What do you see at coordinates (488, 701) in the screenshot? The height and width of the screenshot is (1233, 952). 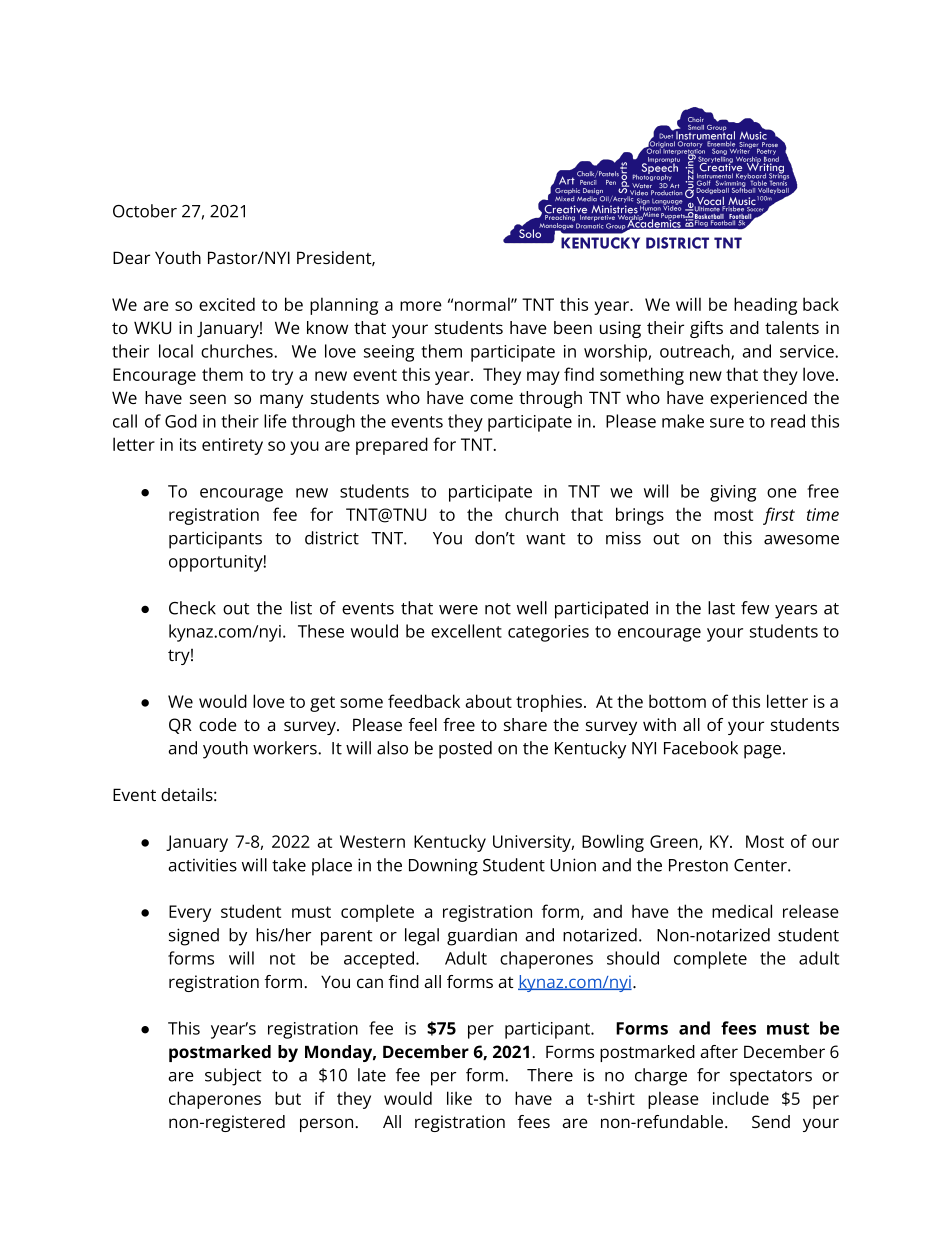 I see `about` at bounding box center [488, 701].
